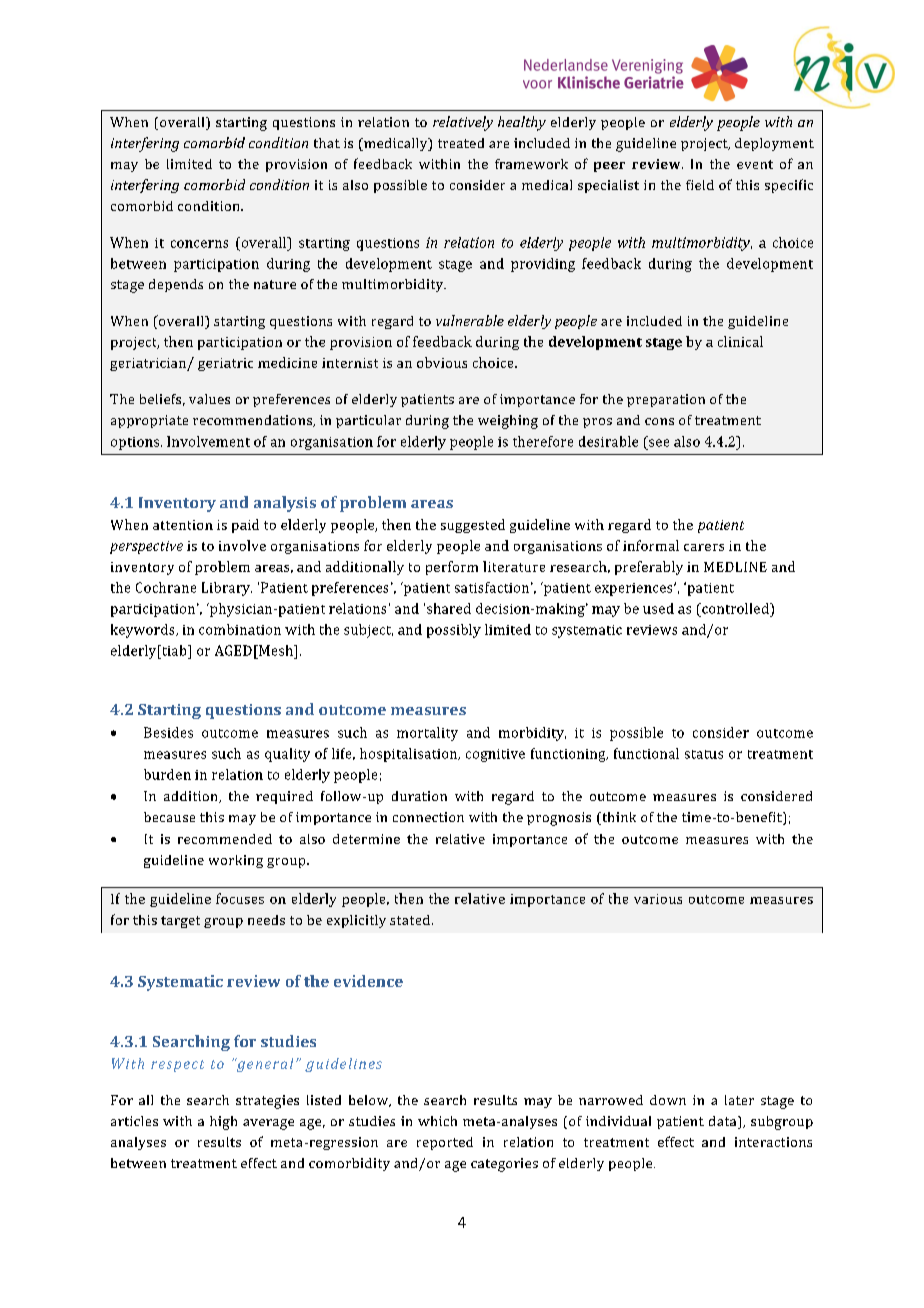 The height and width of the screenshot is (1308, 924). What do you see at coordinates (225, 839) in the screenshot?
I see `recommended` at bounding box center [225, 839].
